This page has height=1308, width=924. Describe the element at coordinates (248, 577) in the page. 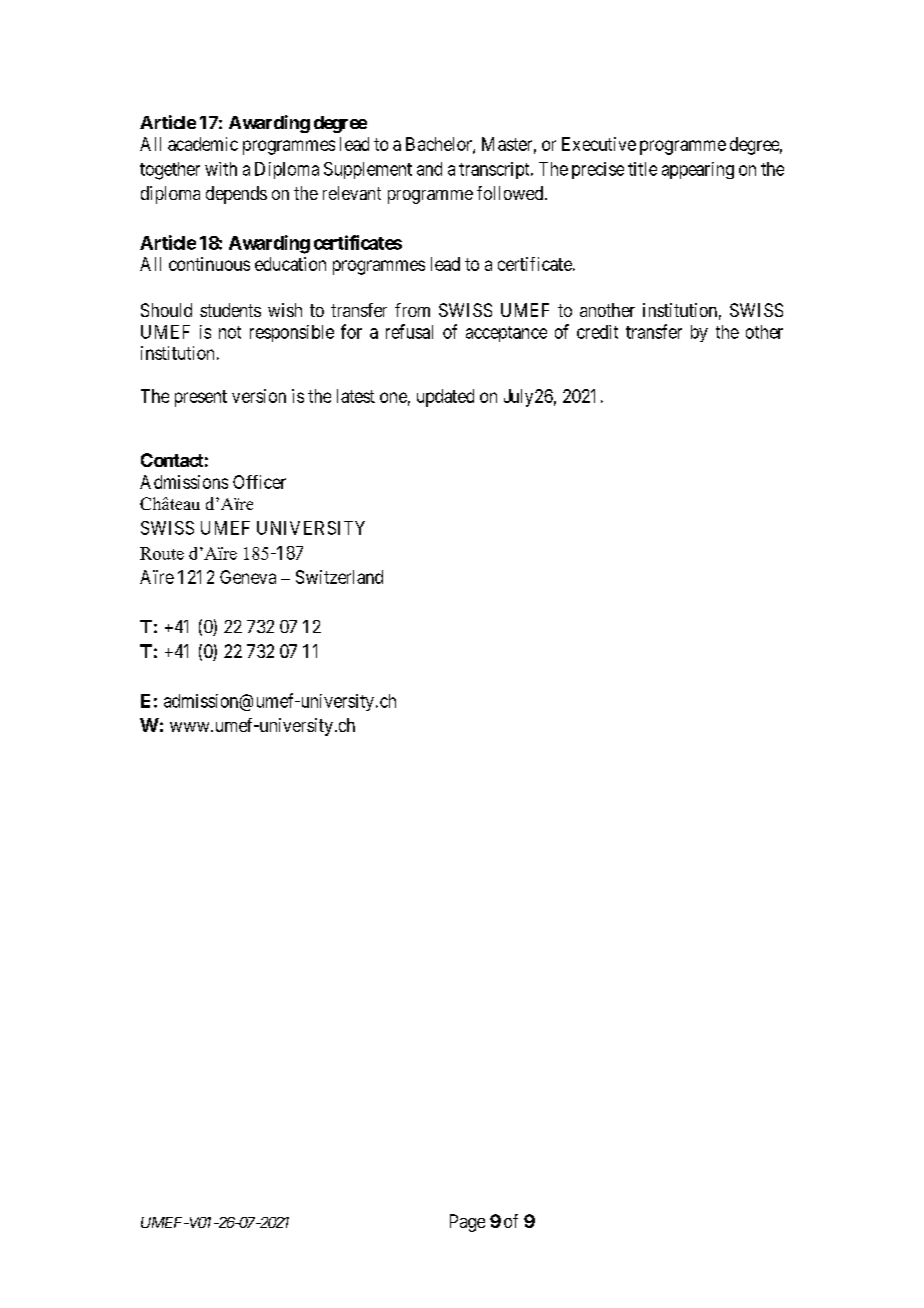

I see `Geneva` at that location.
